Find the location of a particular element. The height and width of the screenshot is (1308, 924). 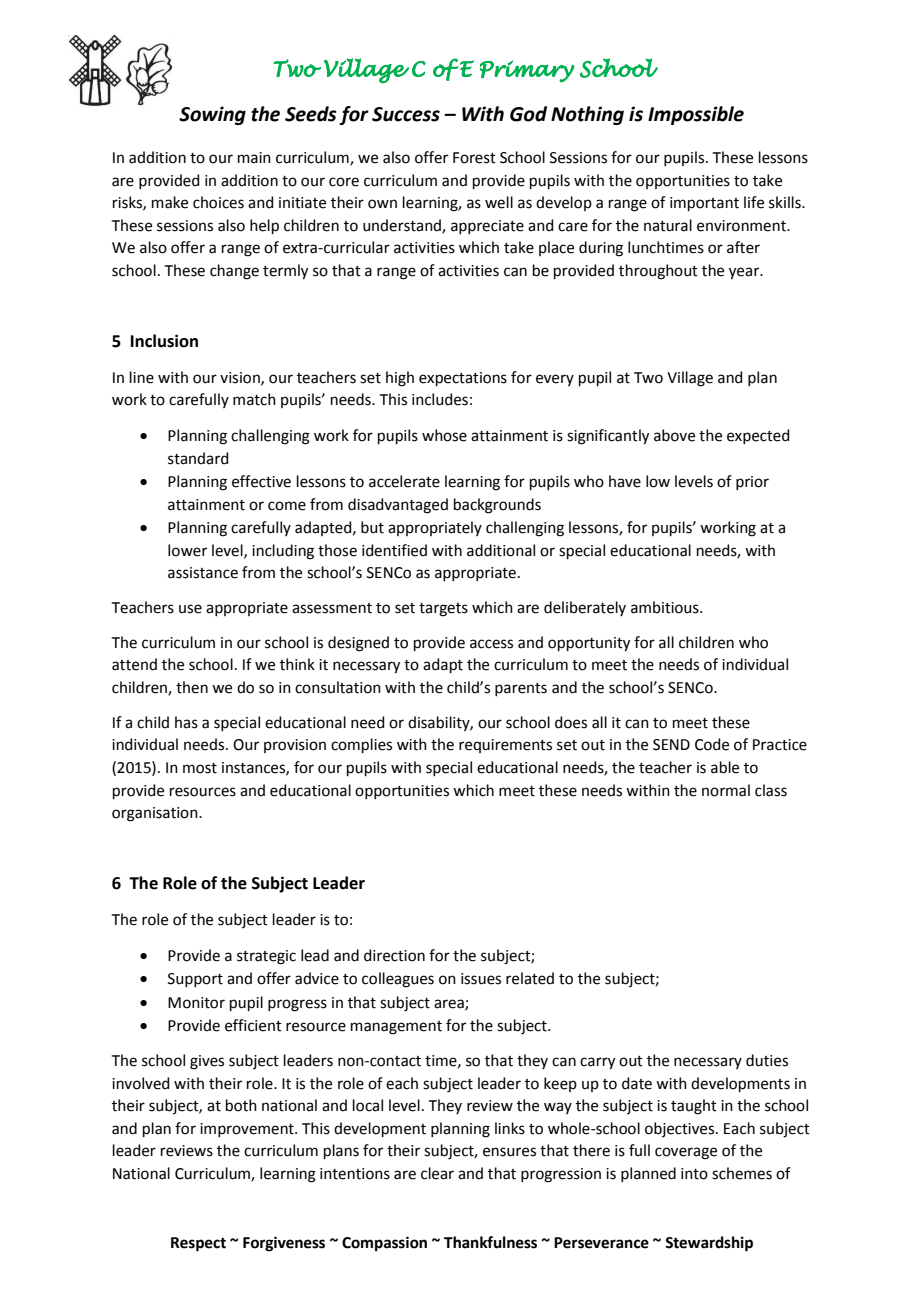

standard is located at coordinates (198, 458).
